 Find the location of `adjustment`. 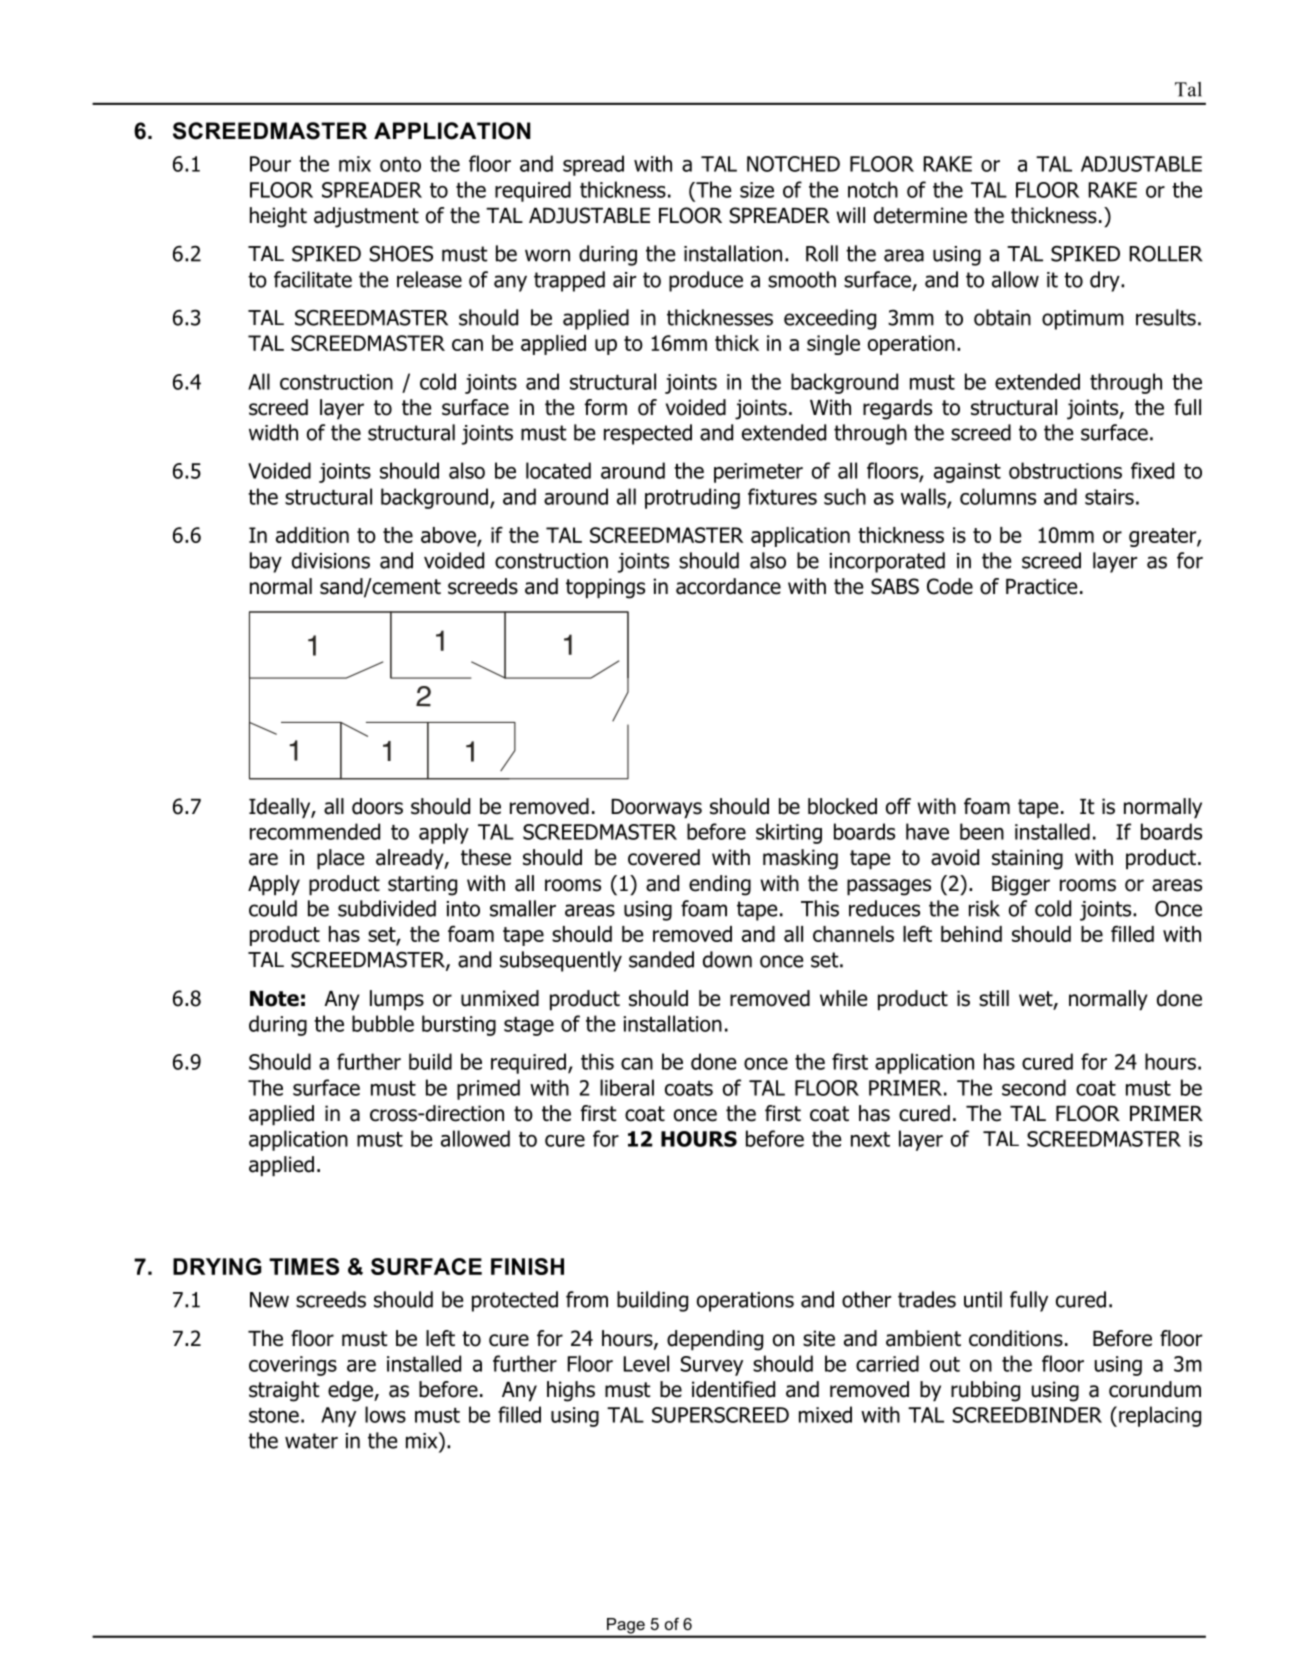

adjustment is located at coordinates (366, 217).
